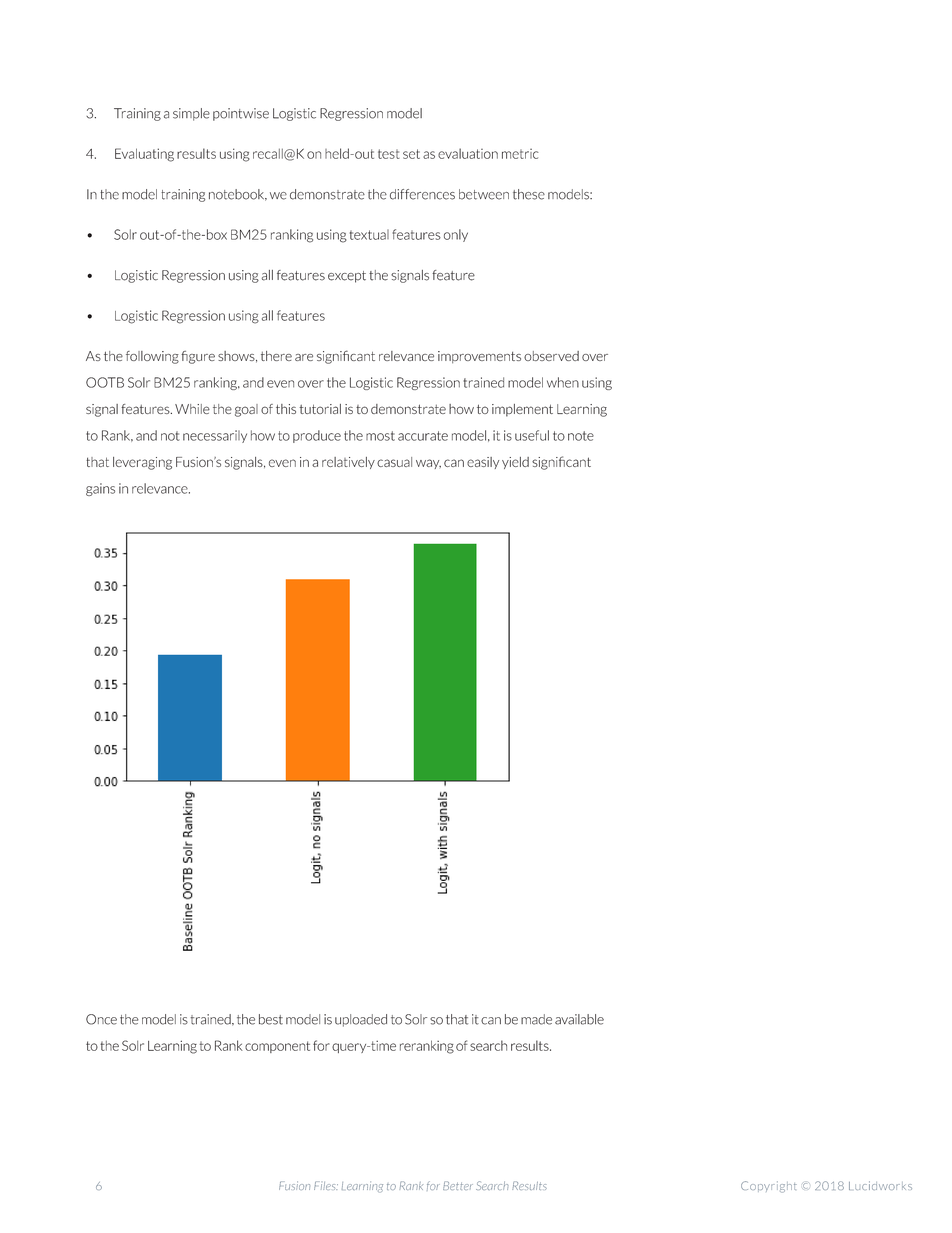  Describe the element at coordinates (769, 1187) in the screenshot. I see `Copyright` at that location.
